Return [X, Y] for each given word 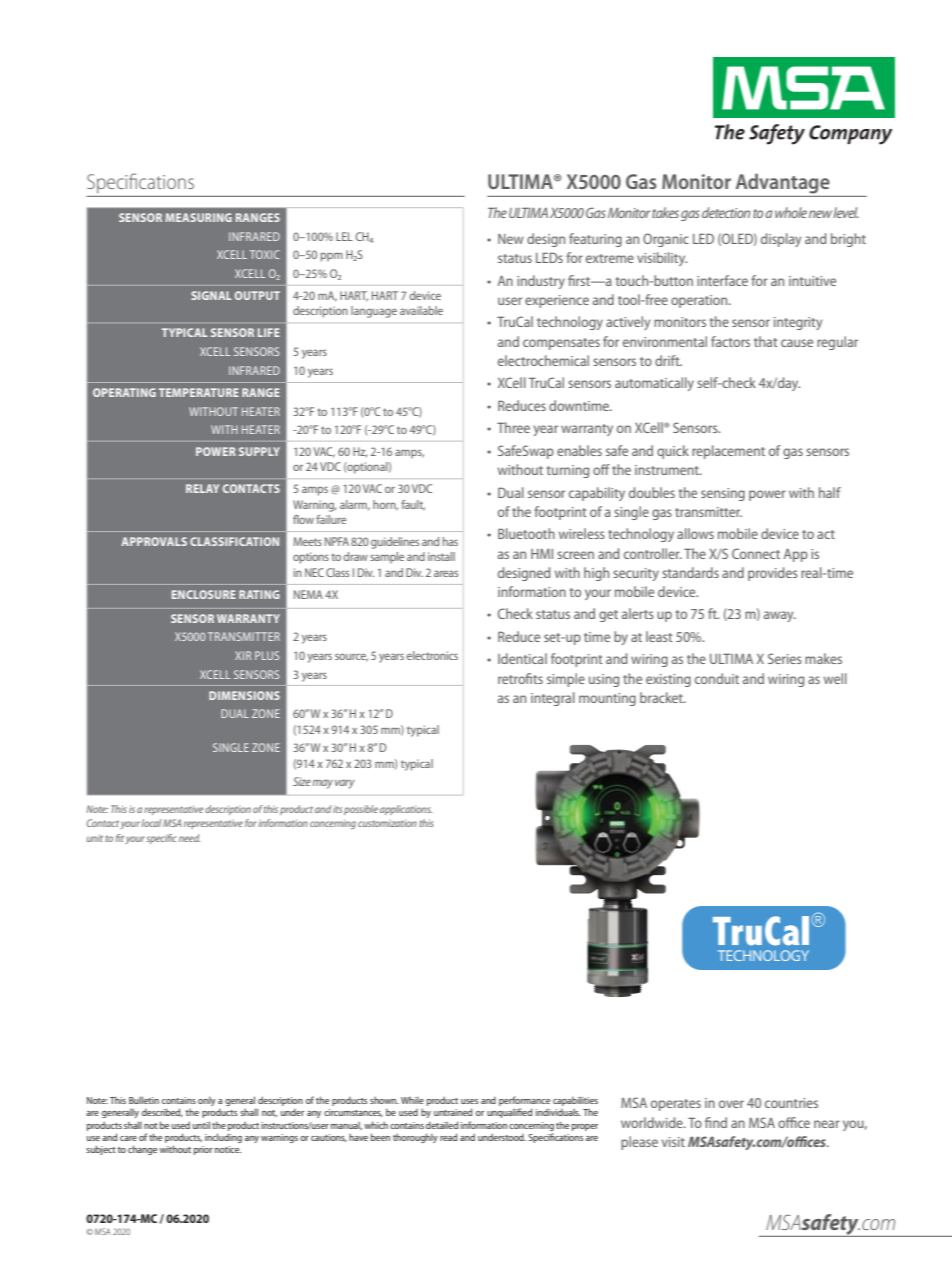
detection [726, 212]
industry [541, 282]
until [201, 1125]
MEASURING [198, 217]
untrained [453, 1112]
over [731, 1104]
